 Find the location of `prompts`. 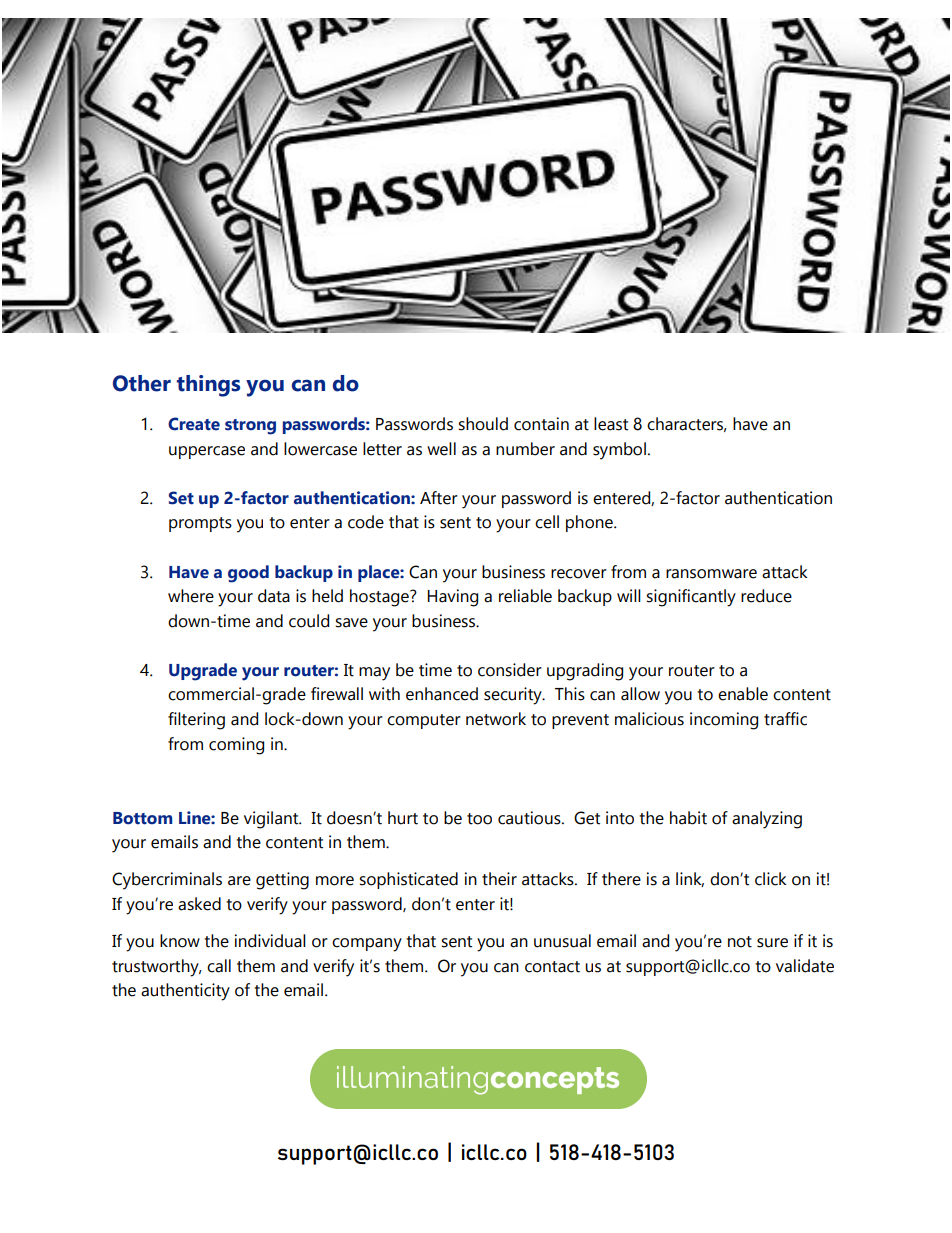

prompts is located at coordinates (200, 524).
